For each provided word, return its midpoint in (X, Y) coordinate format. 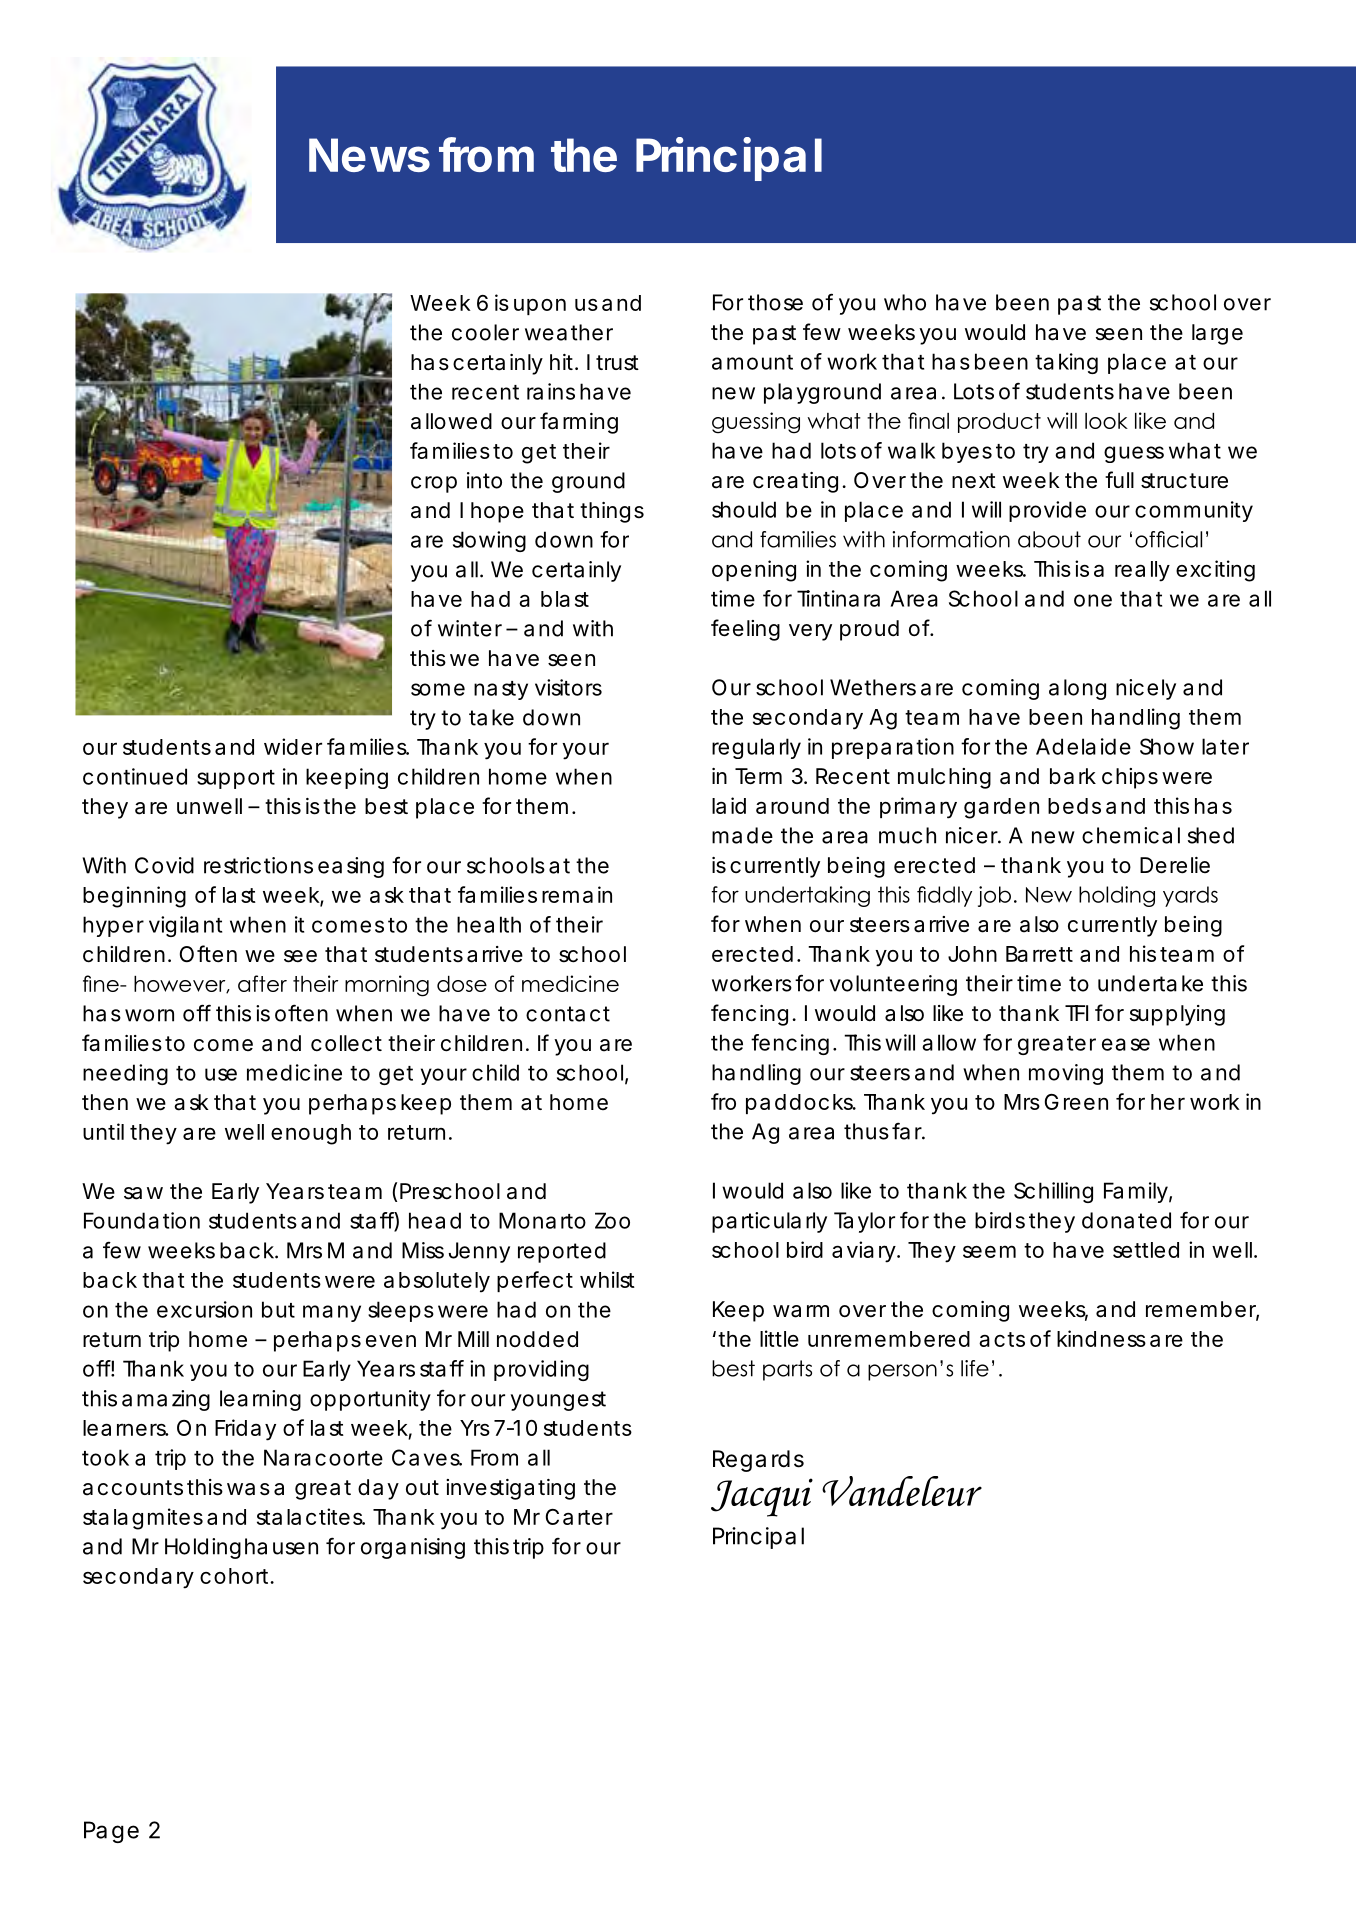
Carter (579, 1517)
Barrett (1039, 954)
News (369, 155)
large (1217, 334)
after (262, 983)
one (1093, 600)
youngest (558, 1401)
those (775, 302)
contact (568, 1014)
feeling (745, 630)
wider (293, 746)
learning (260, 1400)
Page (111, 1832)
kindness (1101, 1338)
